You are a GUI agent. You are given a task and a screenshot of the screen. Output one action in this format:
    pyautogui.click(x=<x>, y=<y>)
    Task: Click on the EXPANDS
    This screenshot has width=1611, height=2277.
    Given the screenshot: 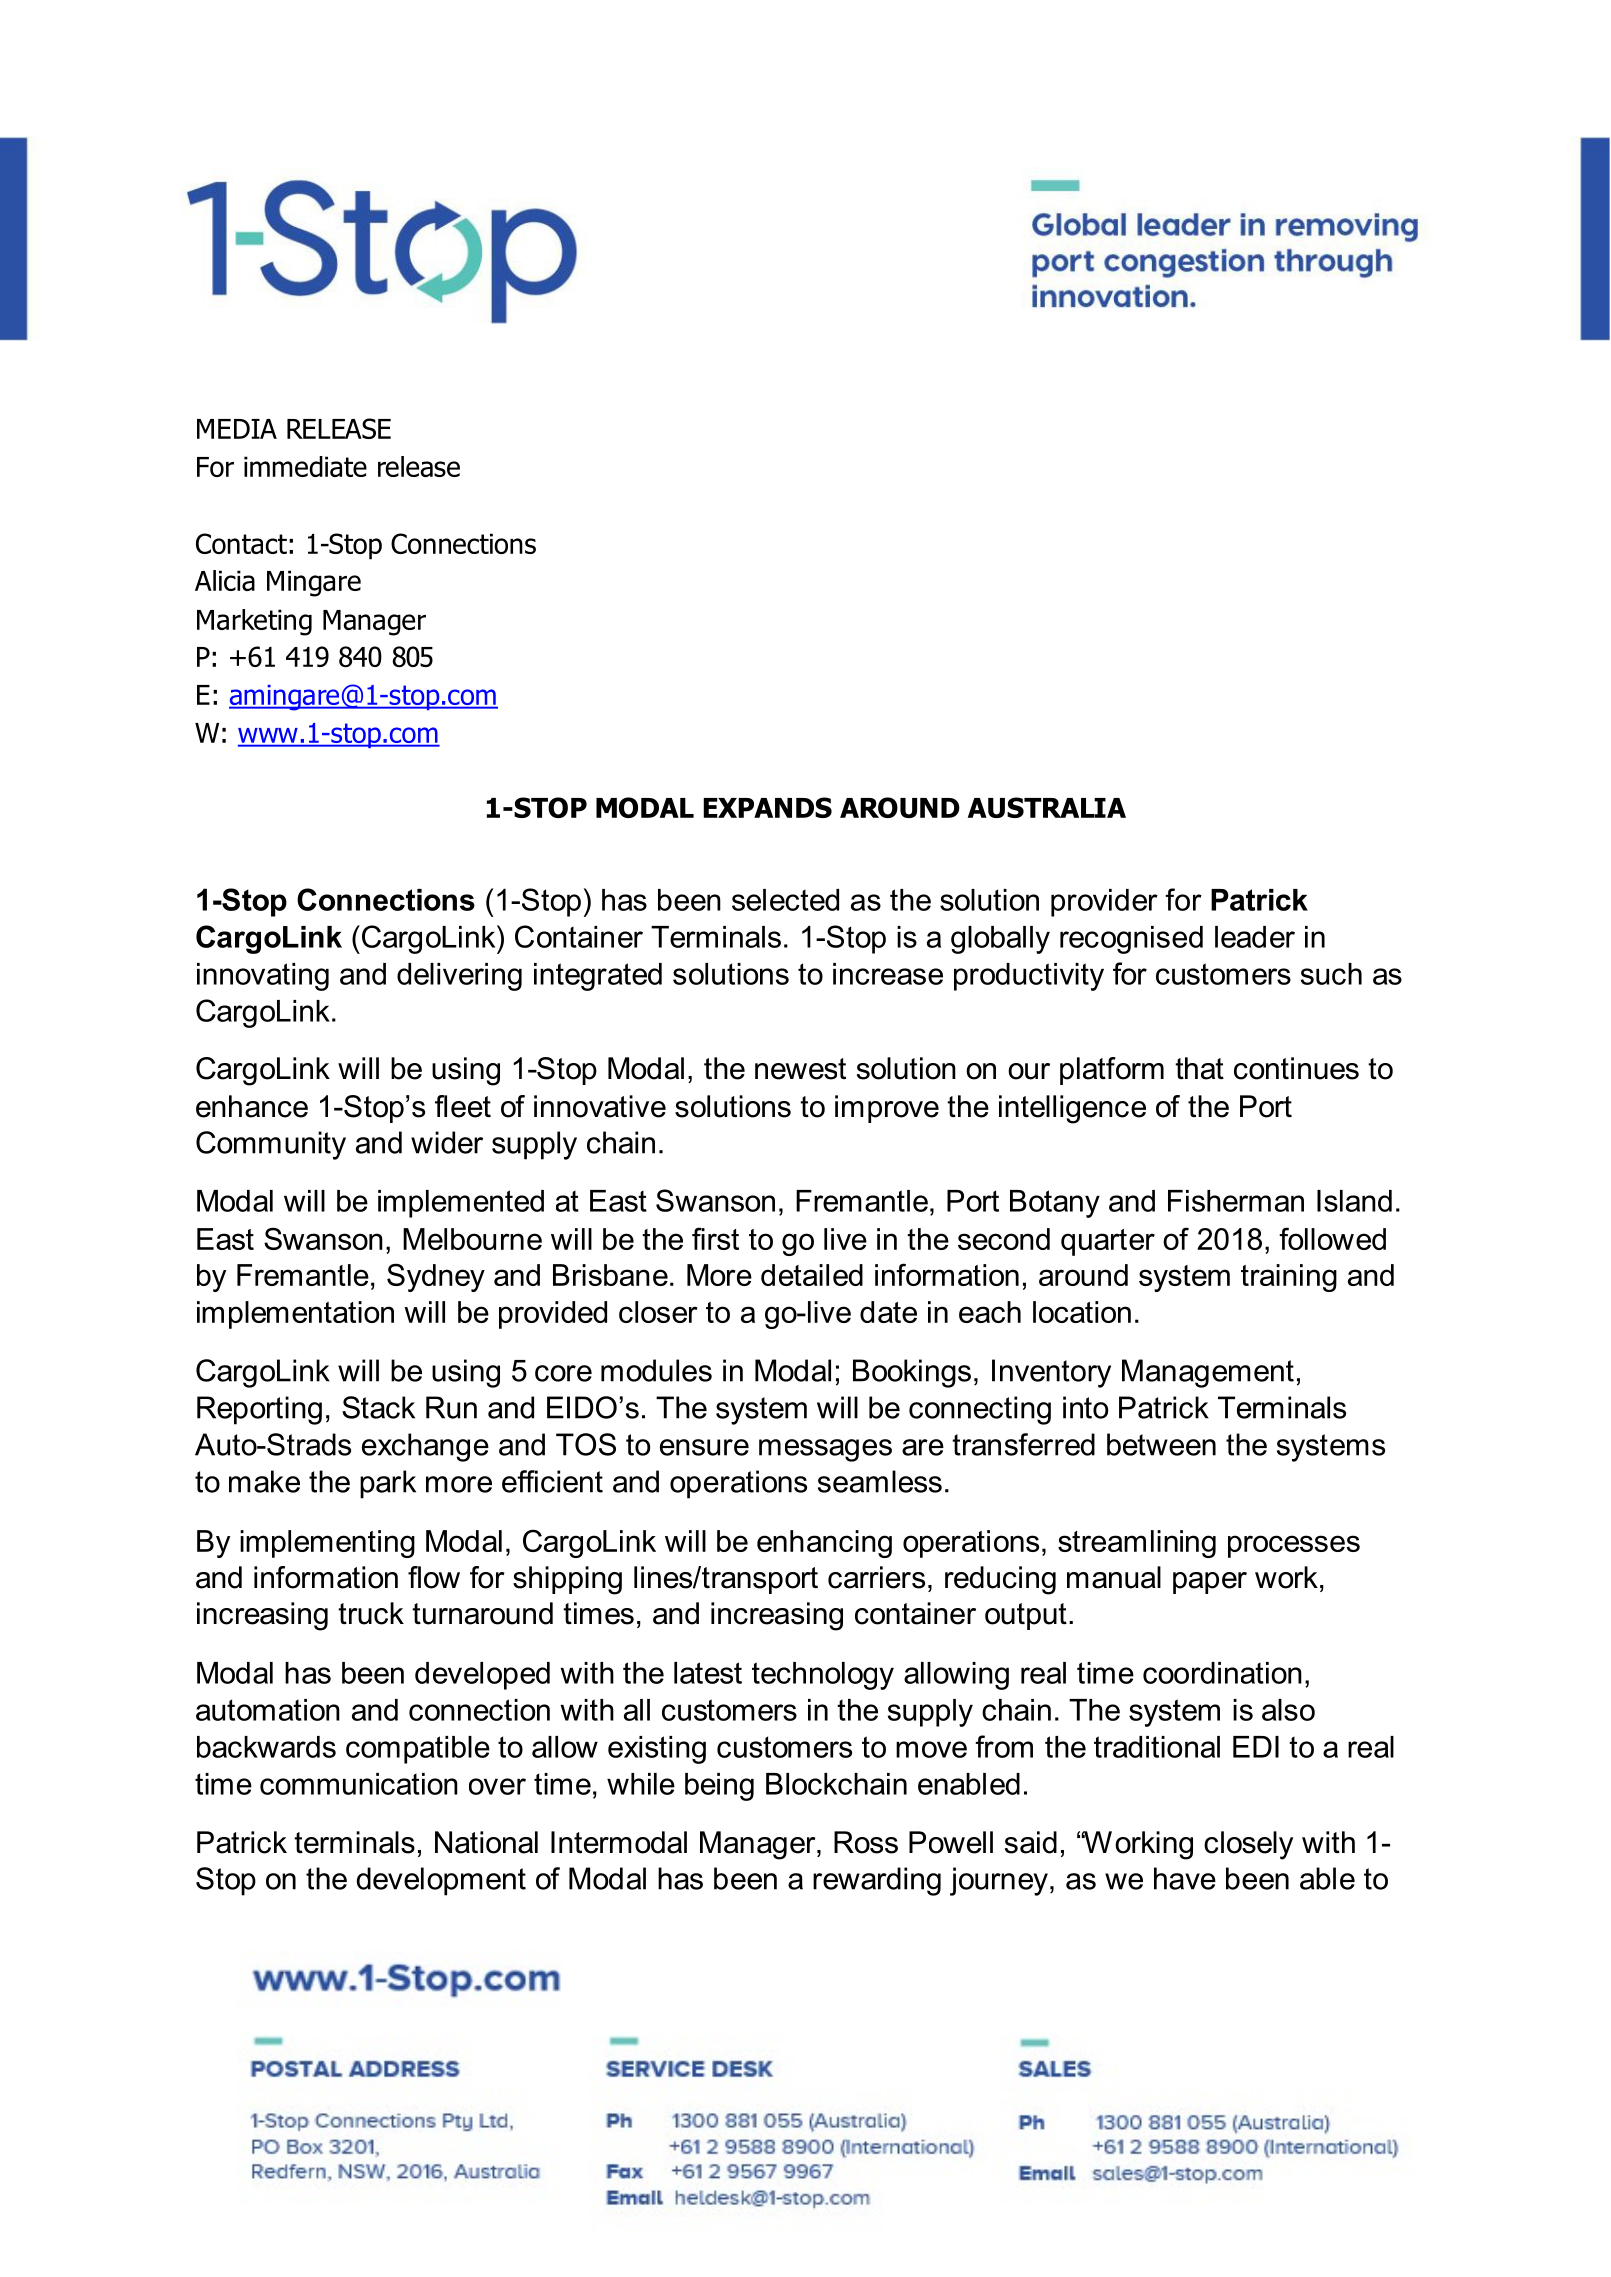 What is the action you would take?
    pyautogui.click(x=767, y=807)
